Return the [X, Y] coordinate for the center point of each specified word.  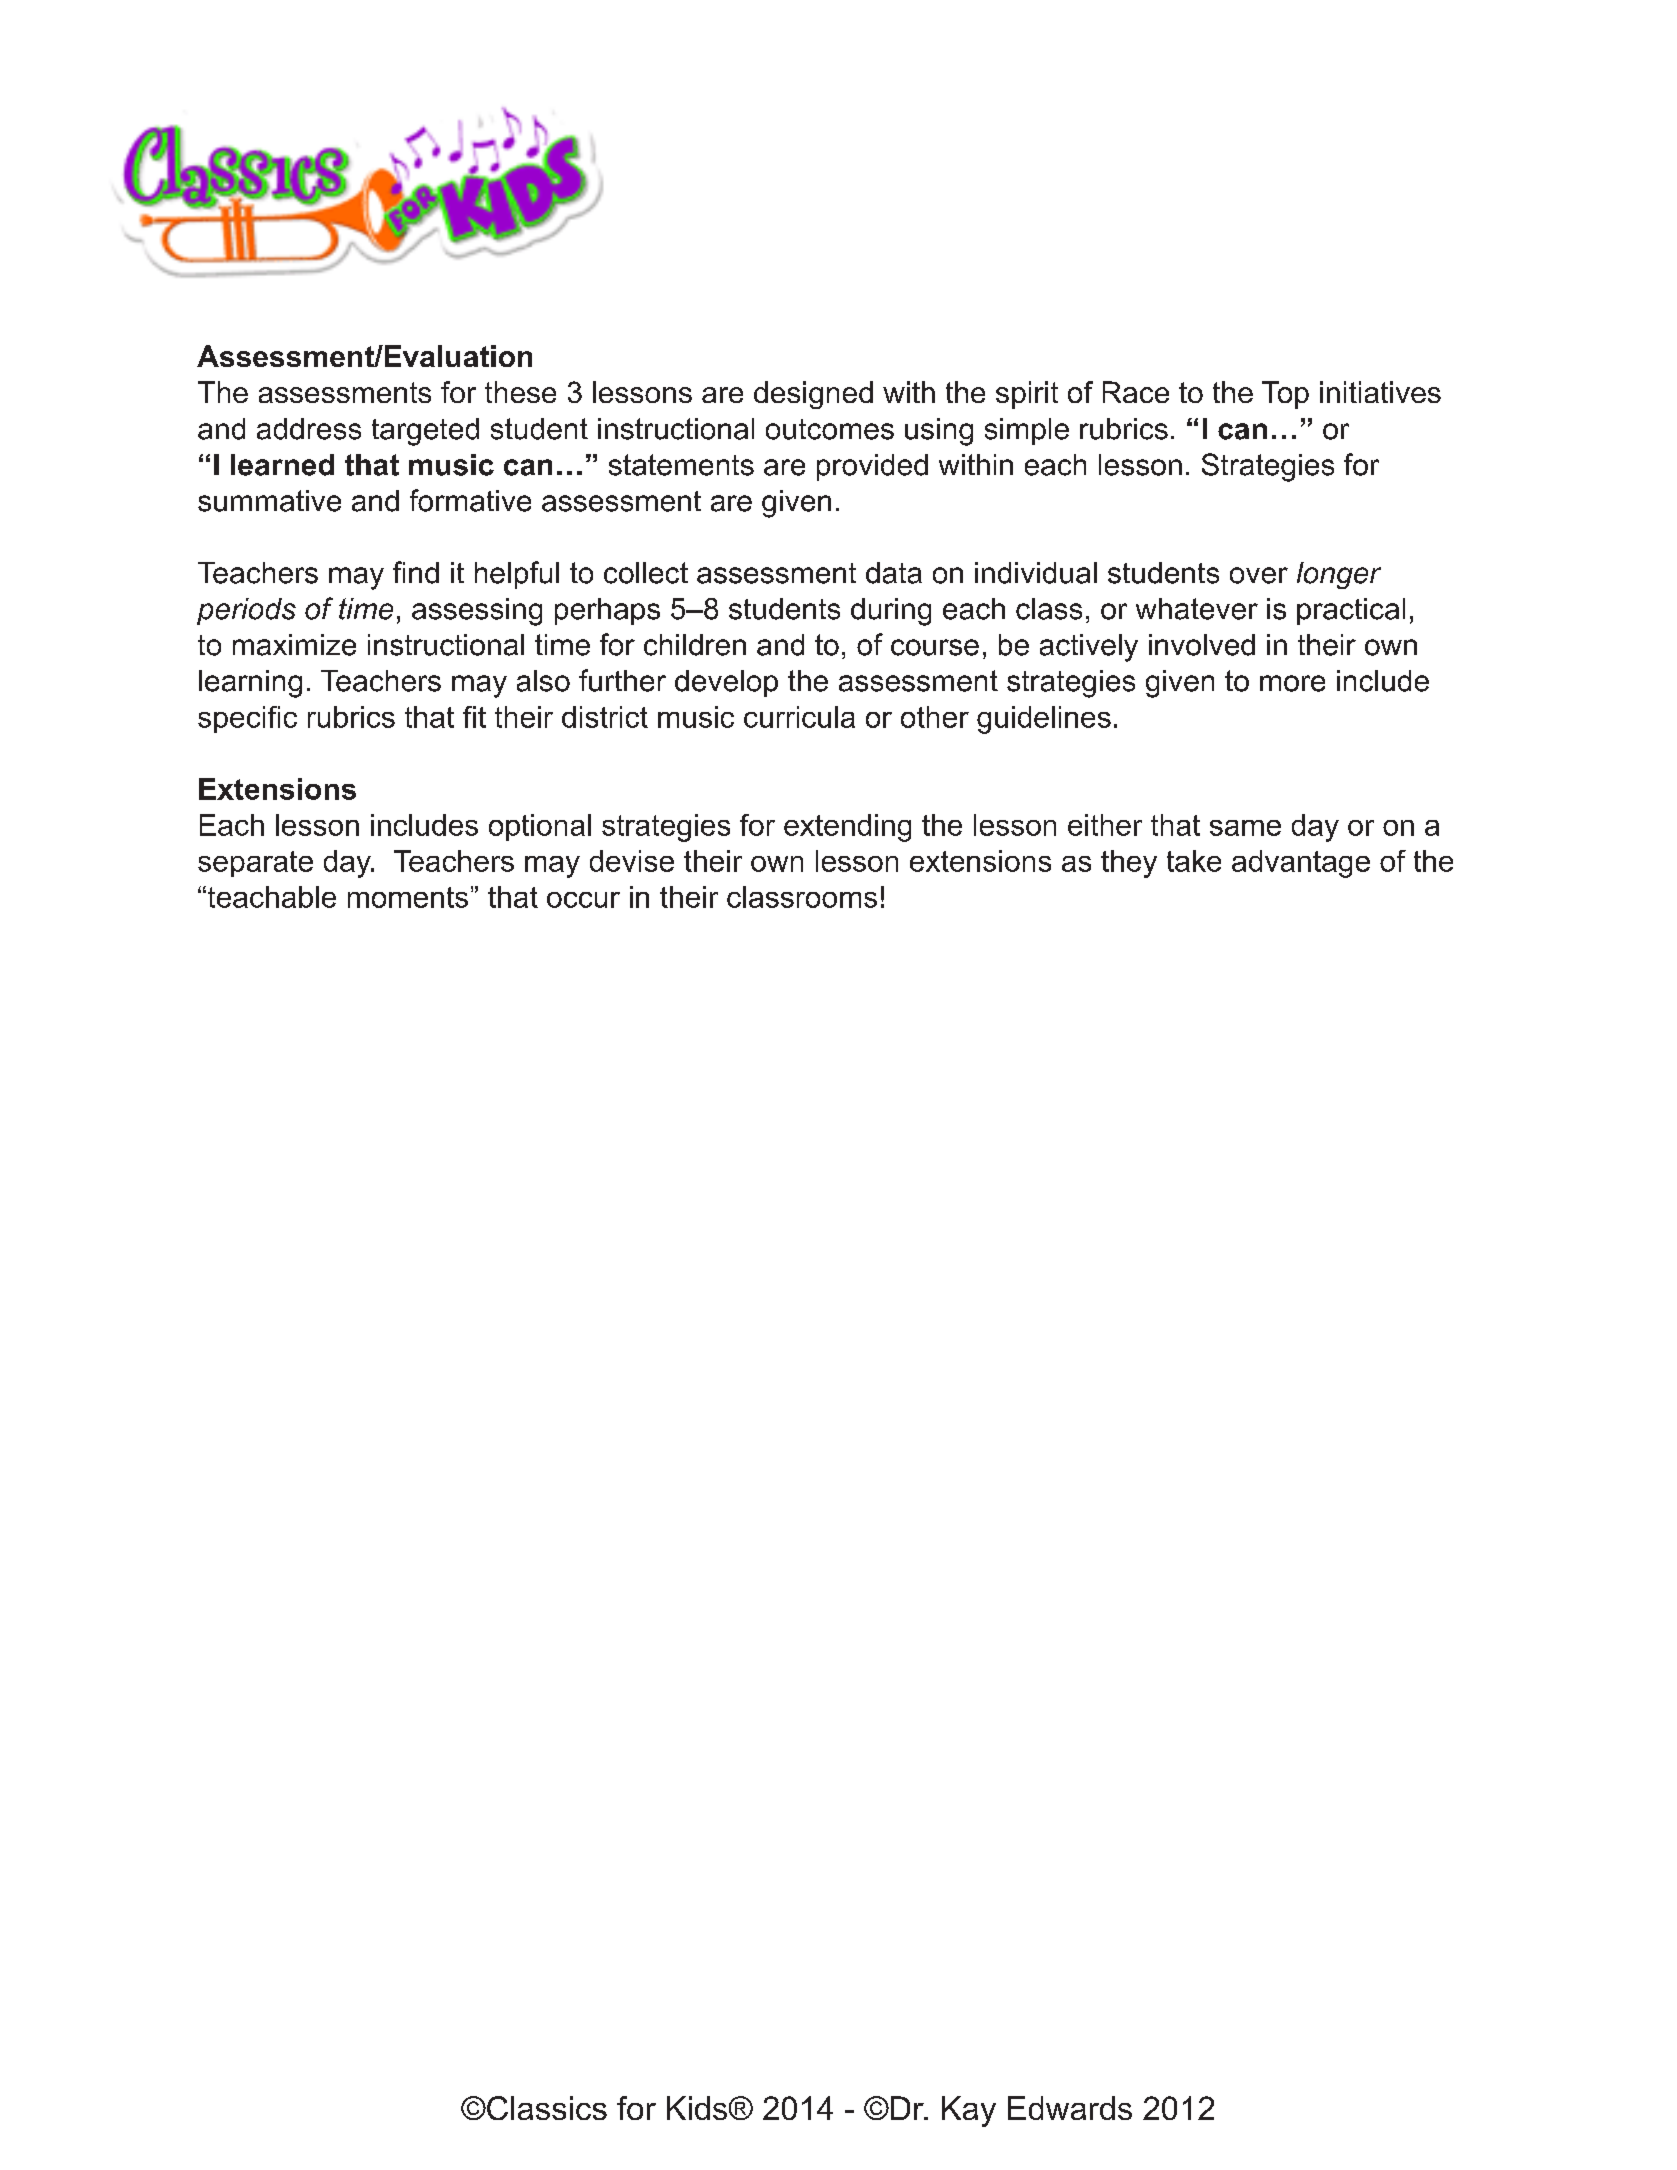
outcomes [830, 429]
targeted [425, 432]
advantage [1301, 864]
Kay [969, 2111]
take [1194, 861]
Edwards [1070, 2108]
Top [1285, 395]
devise [632, 861]
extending [847, 828]
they [1129, 864]
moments [408, 897]
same [1245, 828]
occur [583, 900]
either [1105, 825]
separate [255, 864]
